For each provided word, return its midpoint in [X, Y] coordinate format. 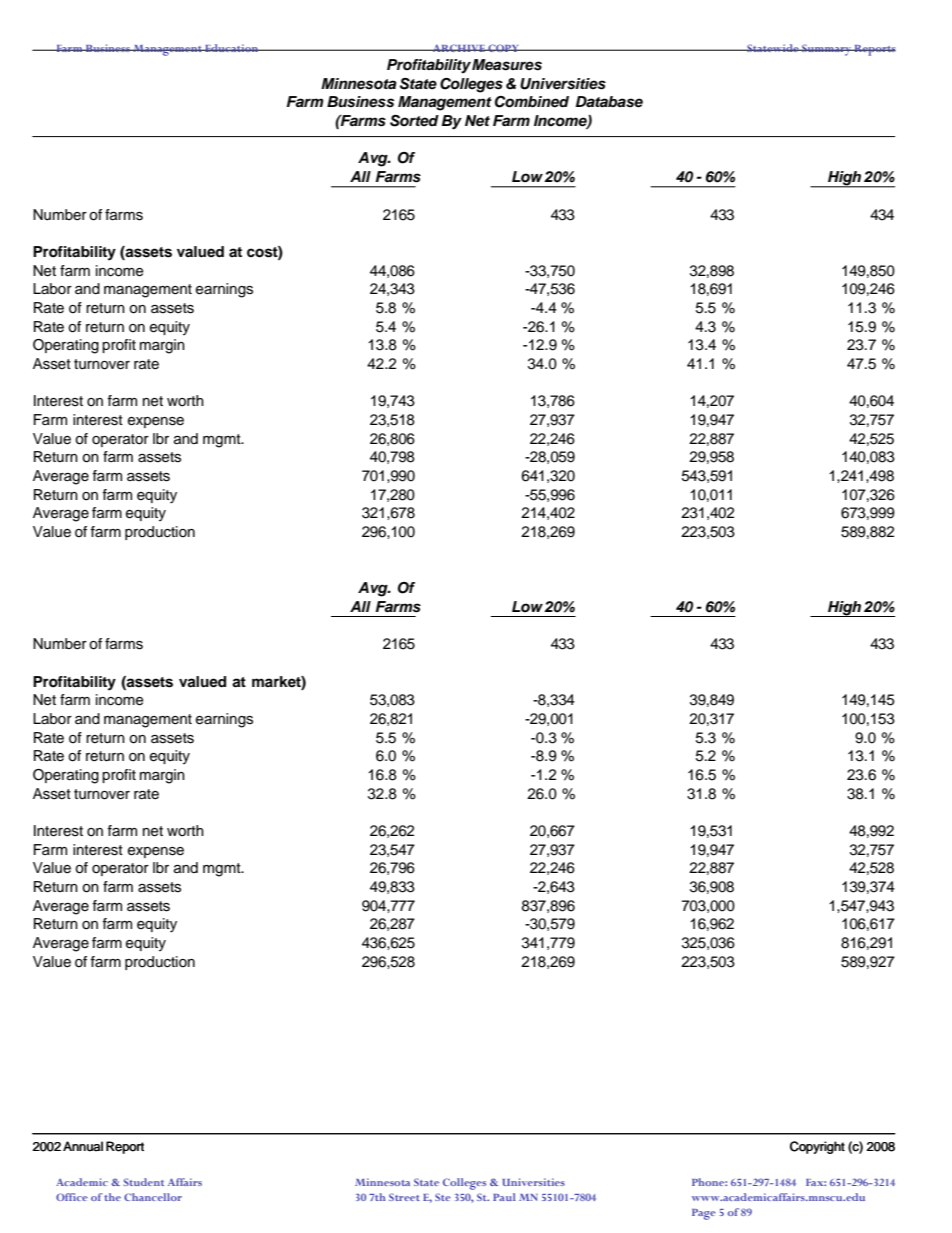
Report [125, 1147]
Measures [507, 65]
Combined [532, 102]
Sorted [414, 121]
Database [609, 102]
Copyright [817, 1147]
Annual [83, 1146]
